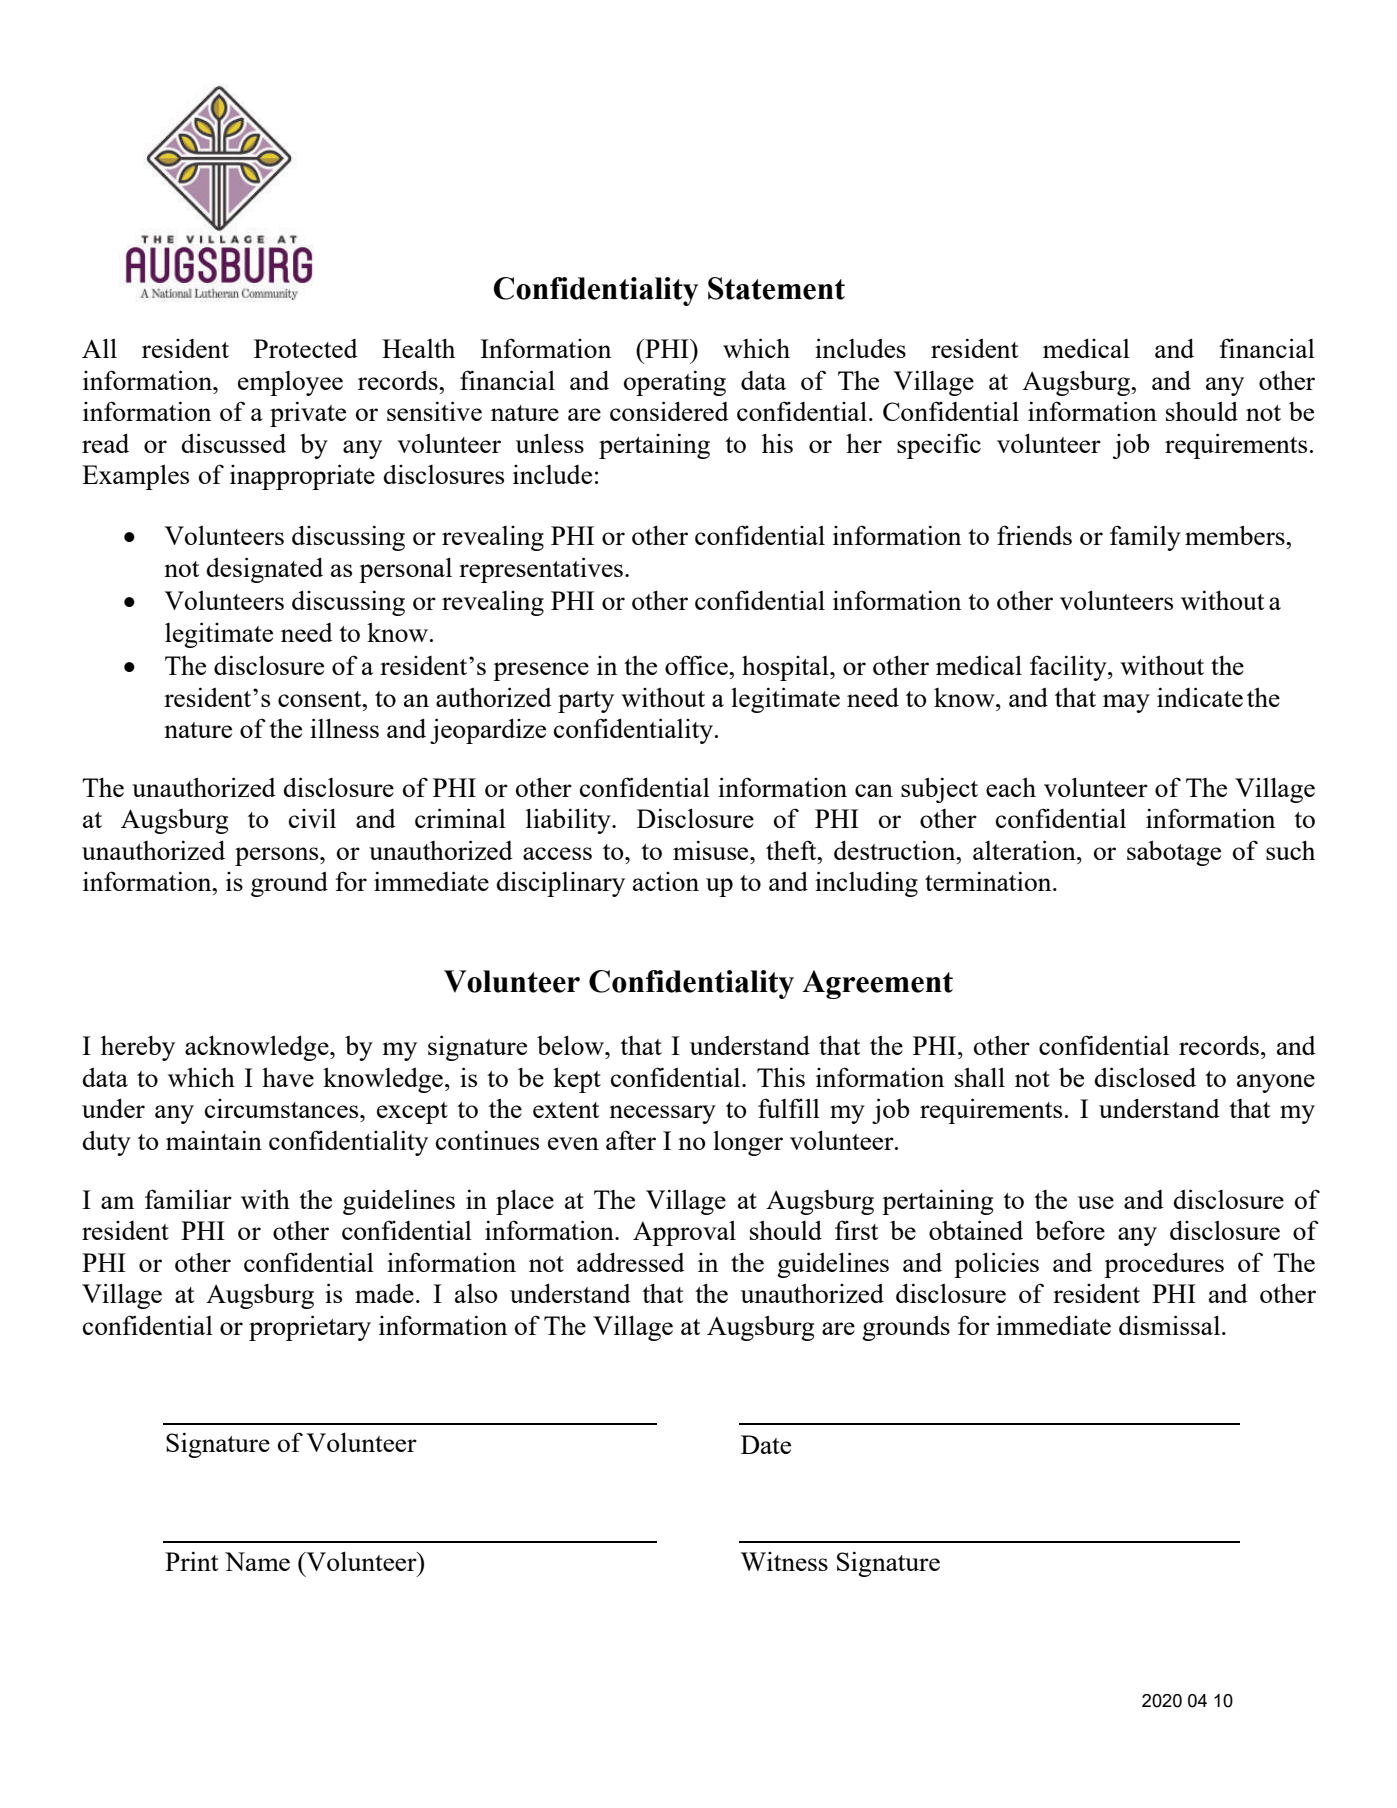 The width and height of the screenshot is (1397, 1808). What do you see at coordinates (776, 288) in the screenshot?
I see `Statement` at bounding box center [776, 288].
